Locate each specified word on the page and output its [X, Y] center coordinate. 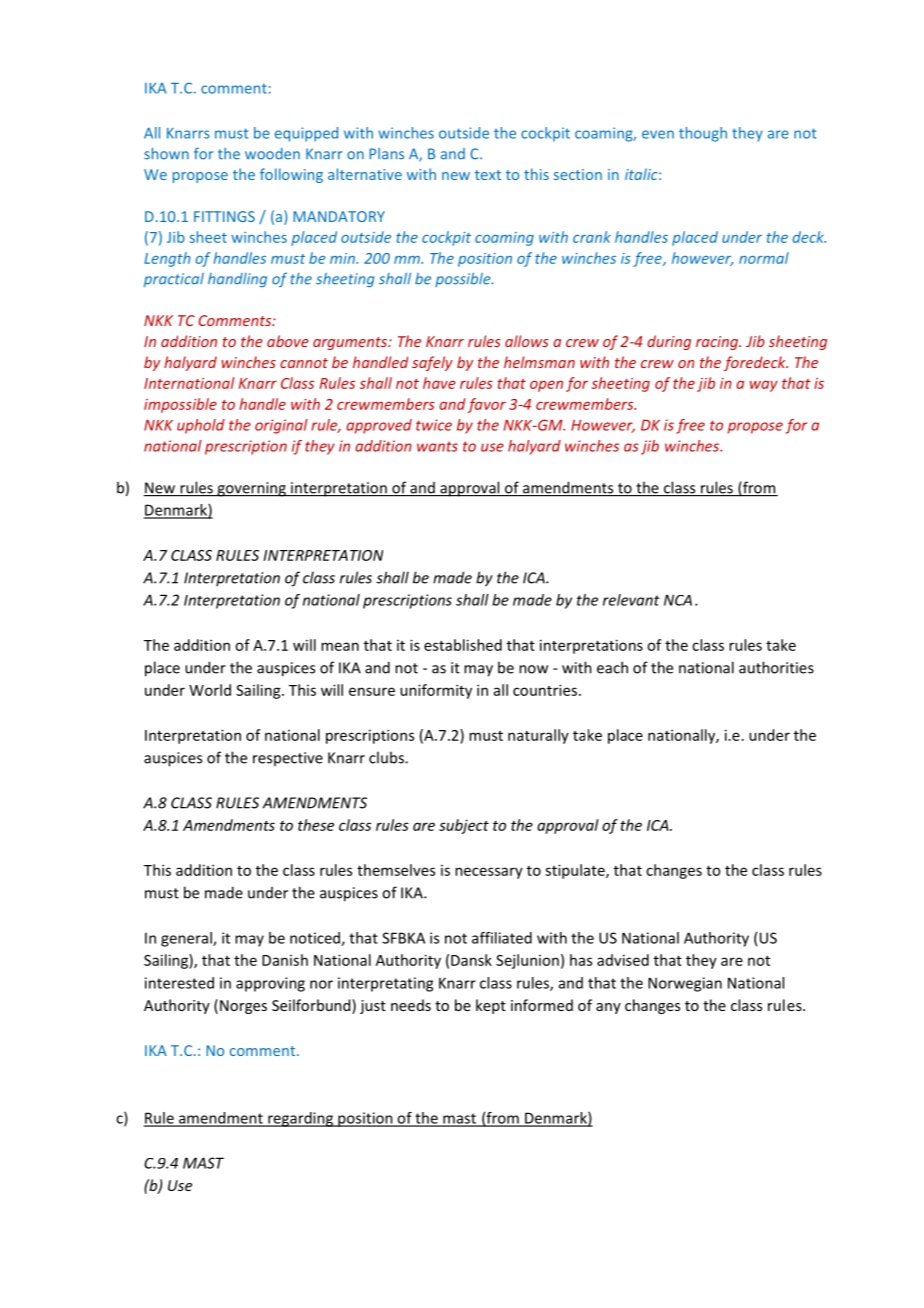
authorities [776, 667]
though [703, 134]
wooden [272, 154]
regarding [300, 1119]
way [764, 386]
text [488, 175]
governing [251, 489]
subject [464, 826]
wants [437, 446]
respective [288, 759]
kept [491, 1006]
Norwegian [685, 984]
